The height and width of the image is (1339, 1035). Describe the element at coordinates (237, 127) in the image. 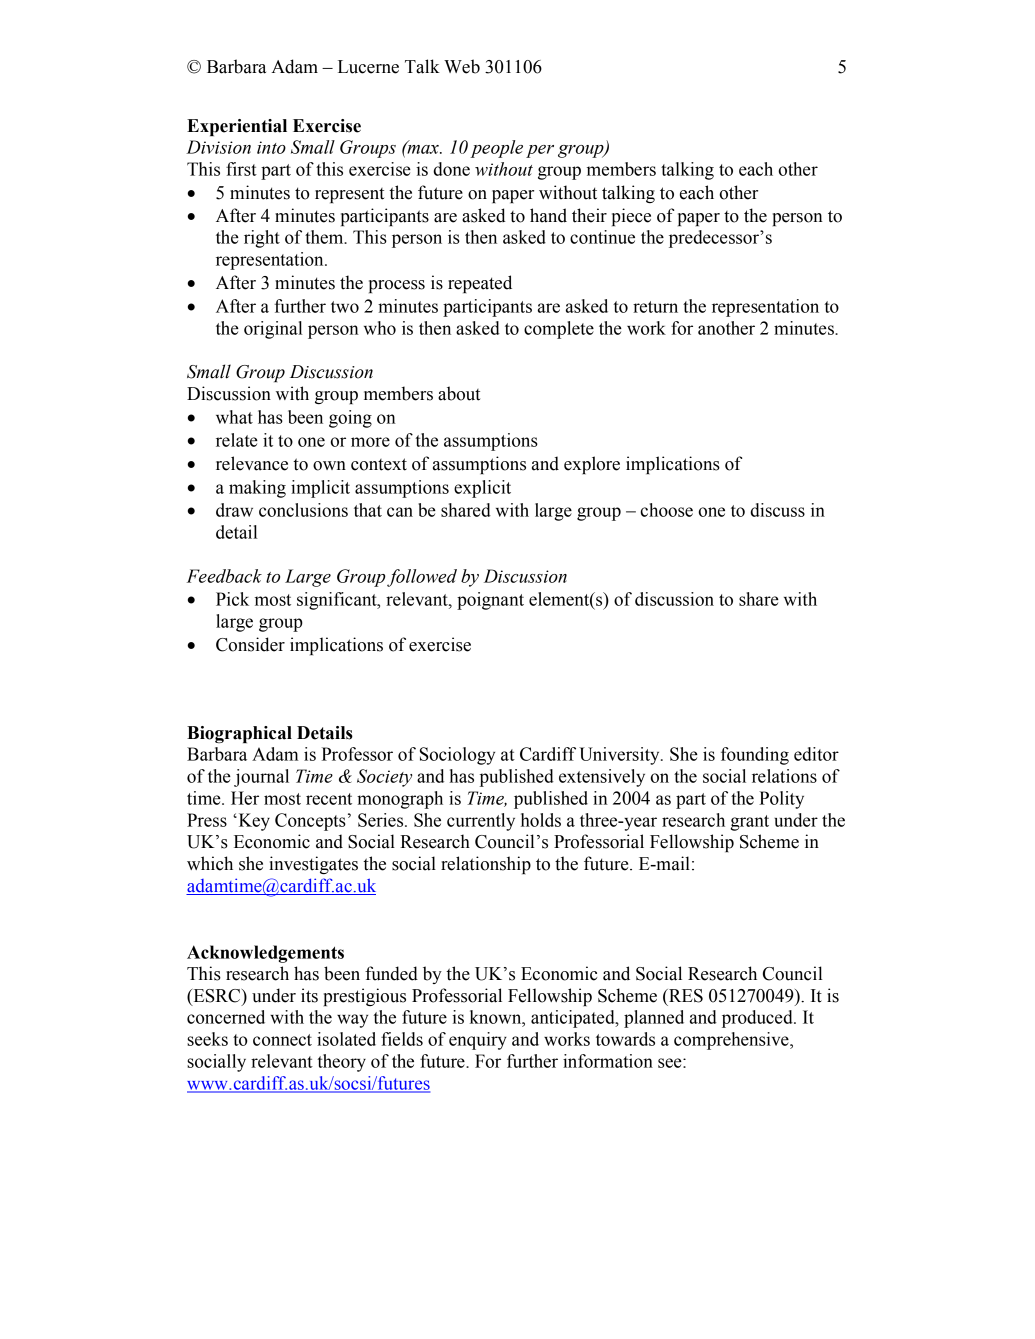

I see `Experiential` at that location.
